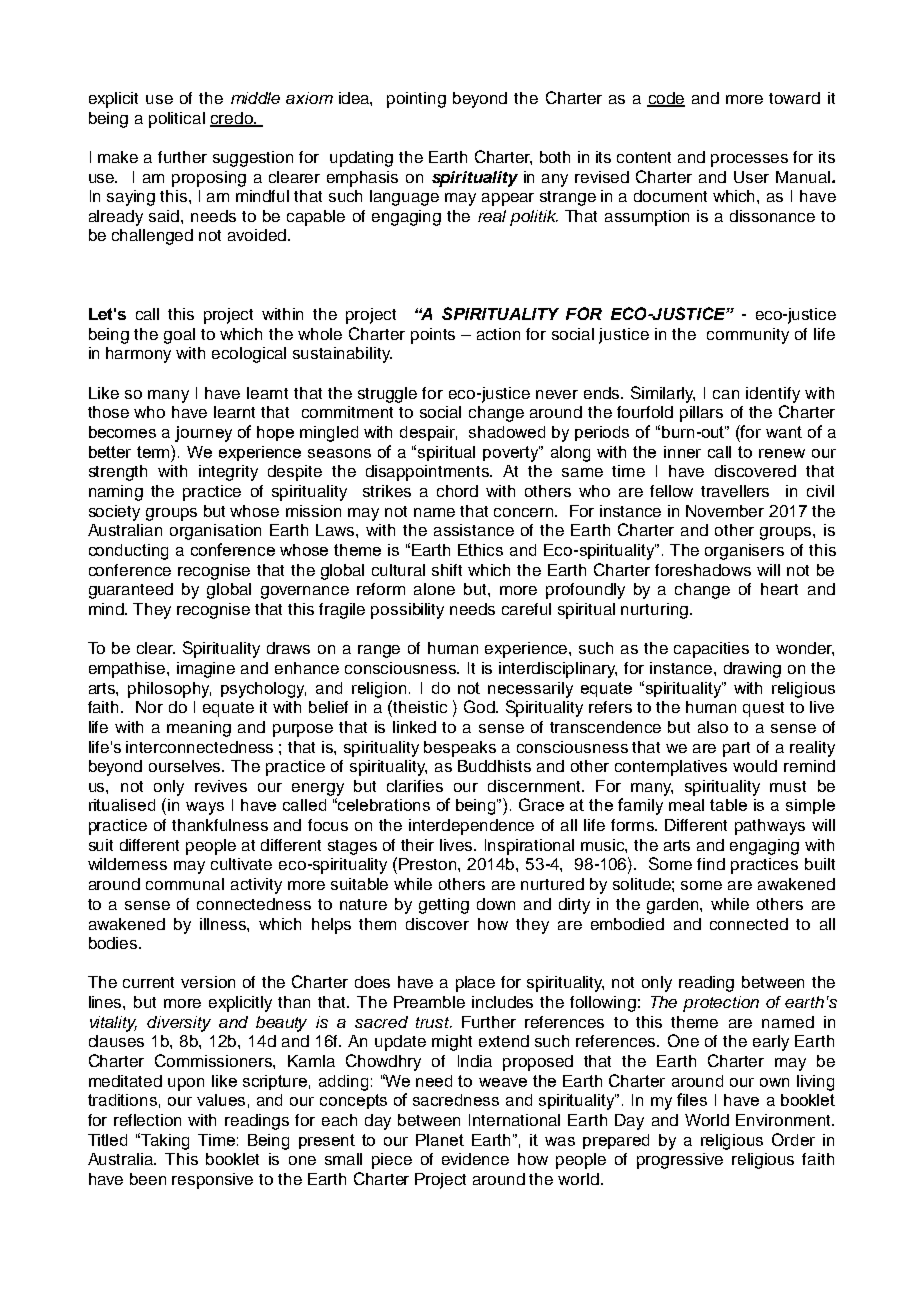  Describe the element at coordinates (457, 491) in the image. I see `chord` at that location.
